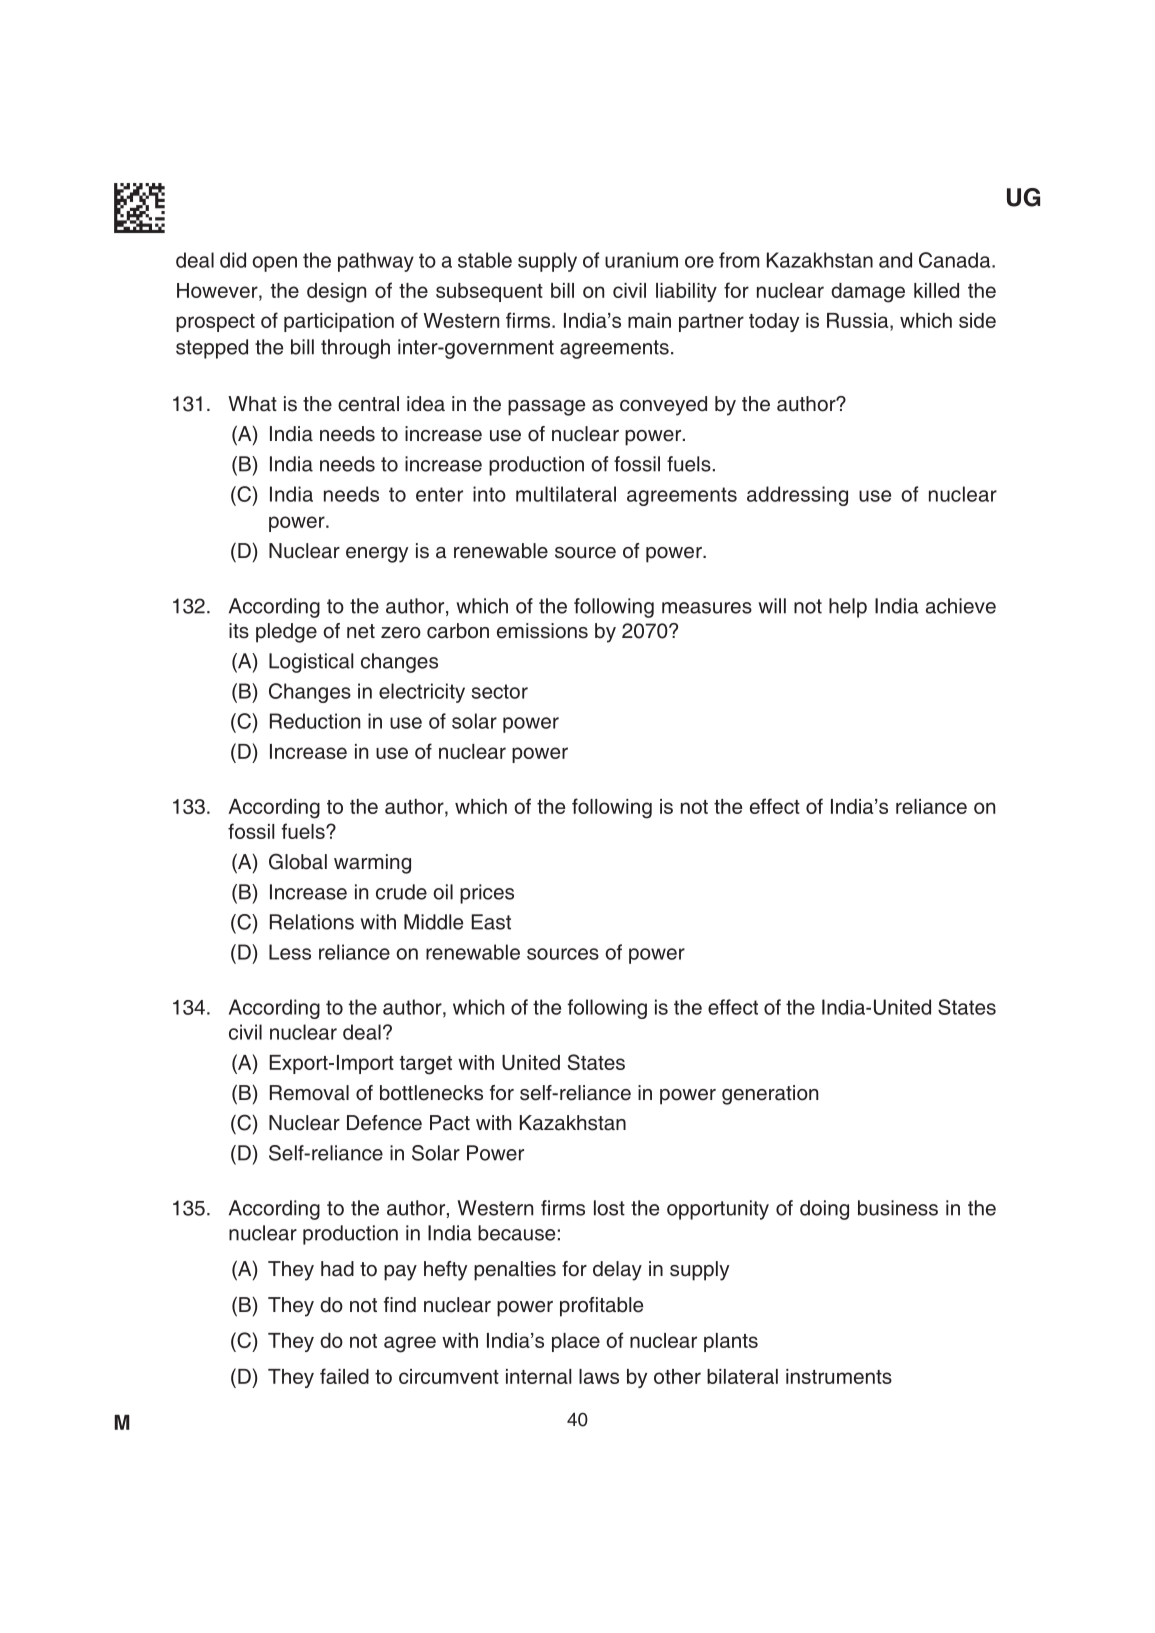 This document has height=1633, width=1155. I want to click on failed, so click(344, 1376).
